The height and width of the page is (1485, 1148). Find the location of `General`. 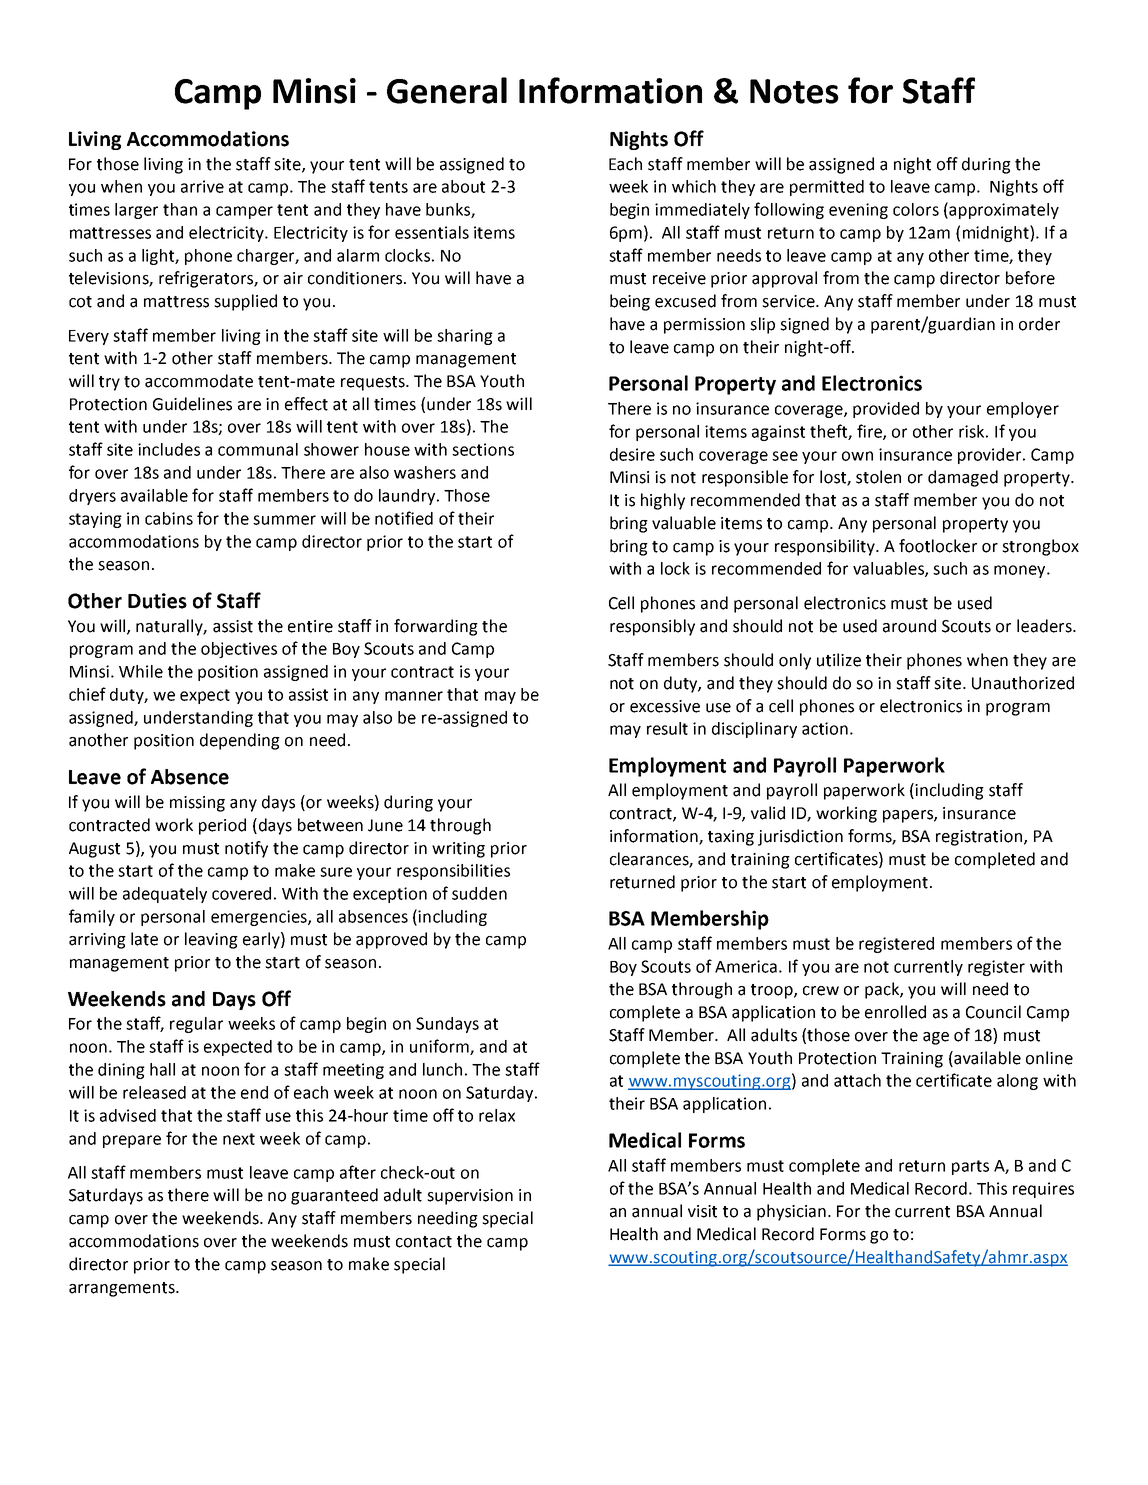

General is located at coordinates (447, 90).
